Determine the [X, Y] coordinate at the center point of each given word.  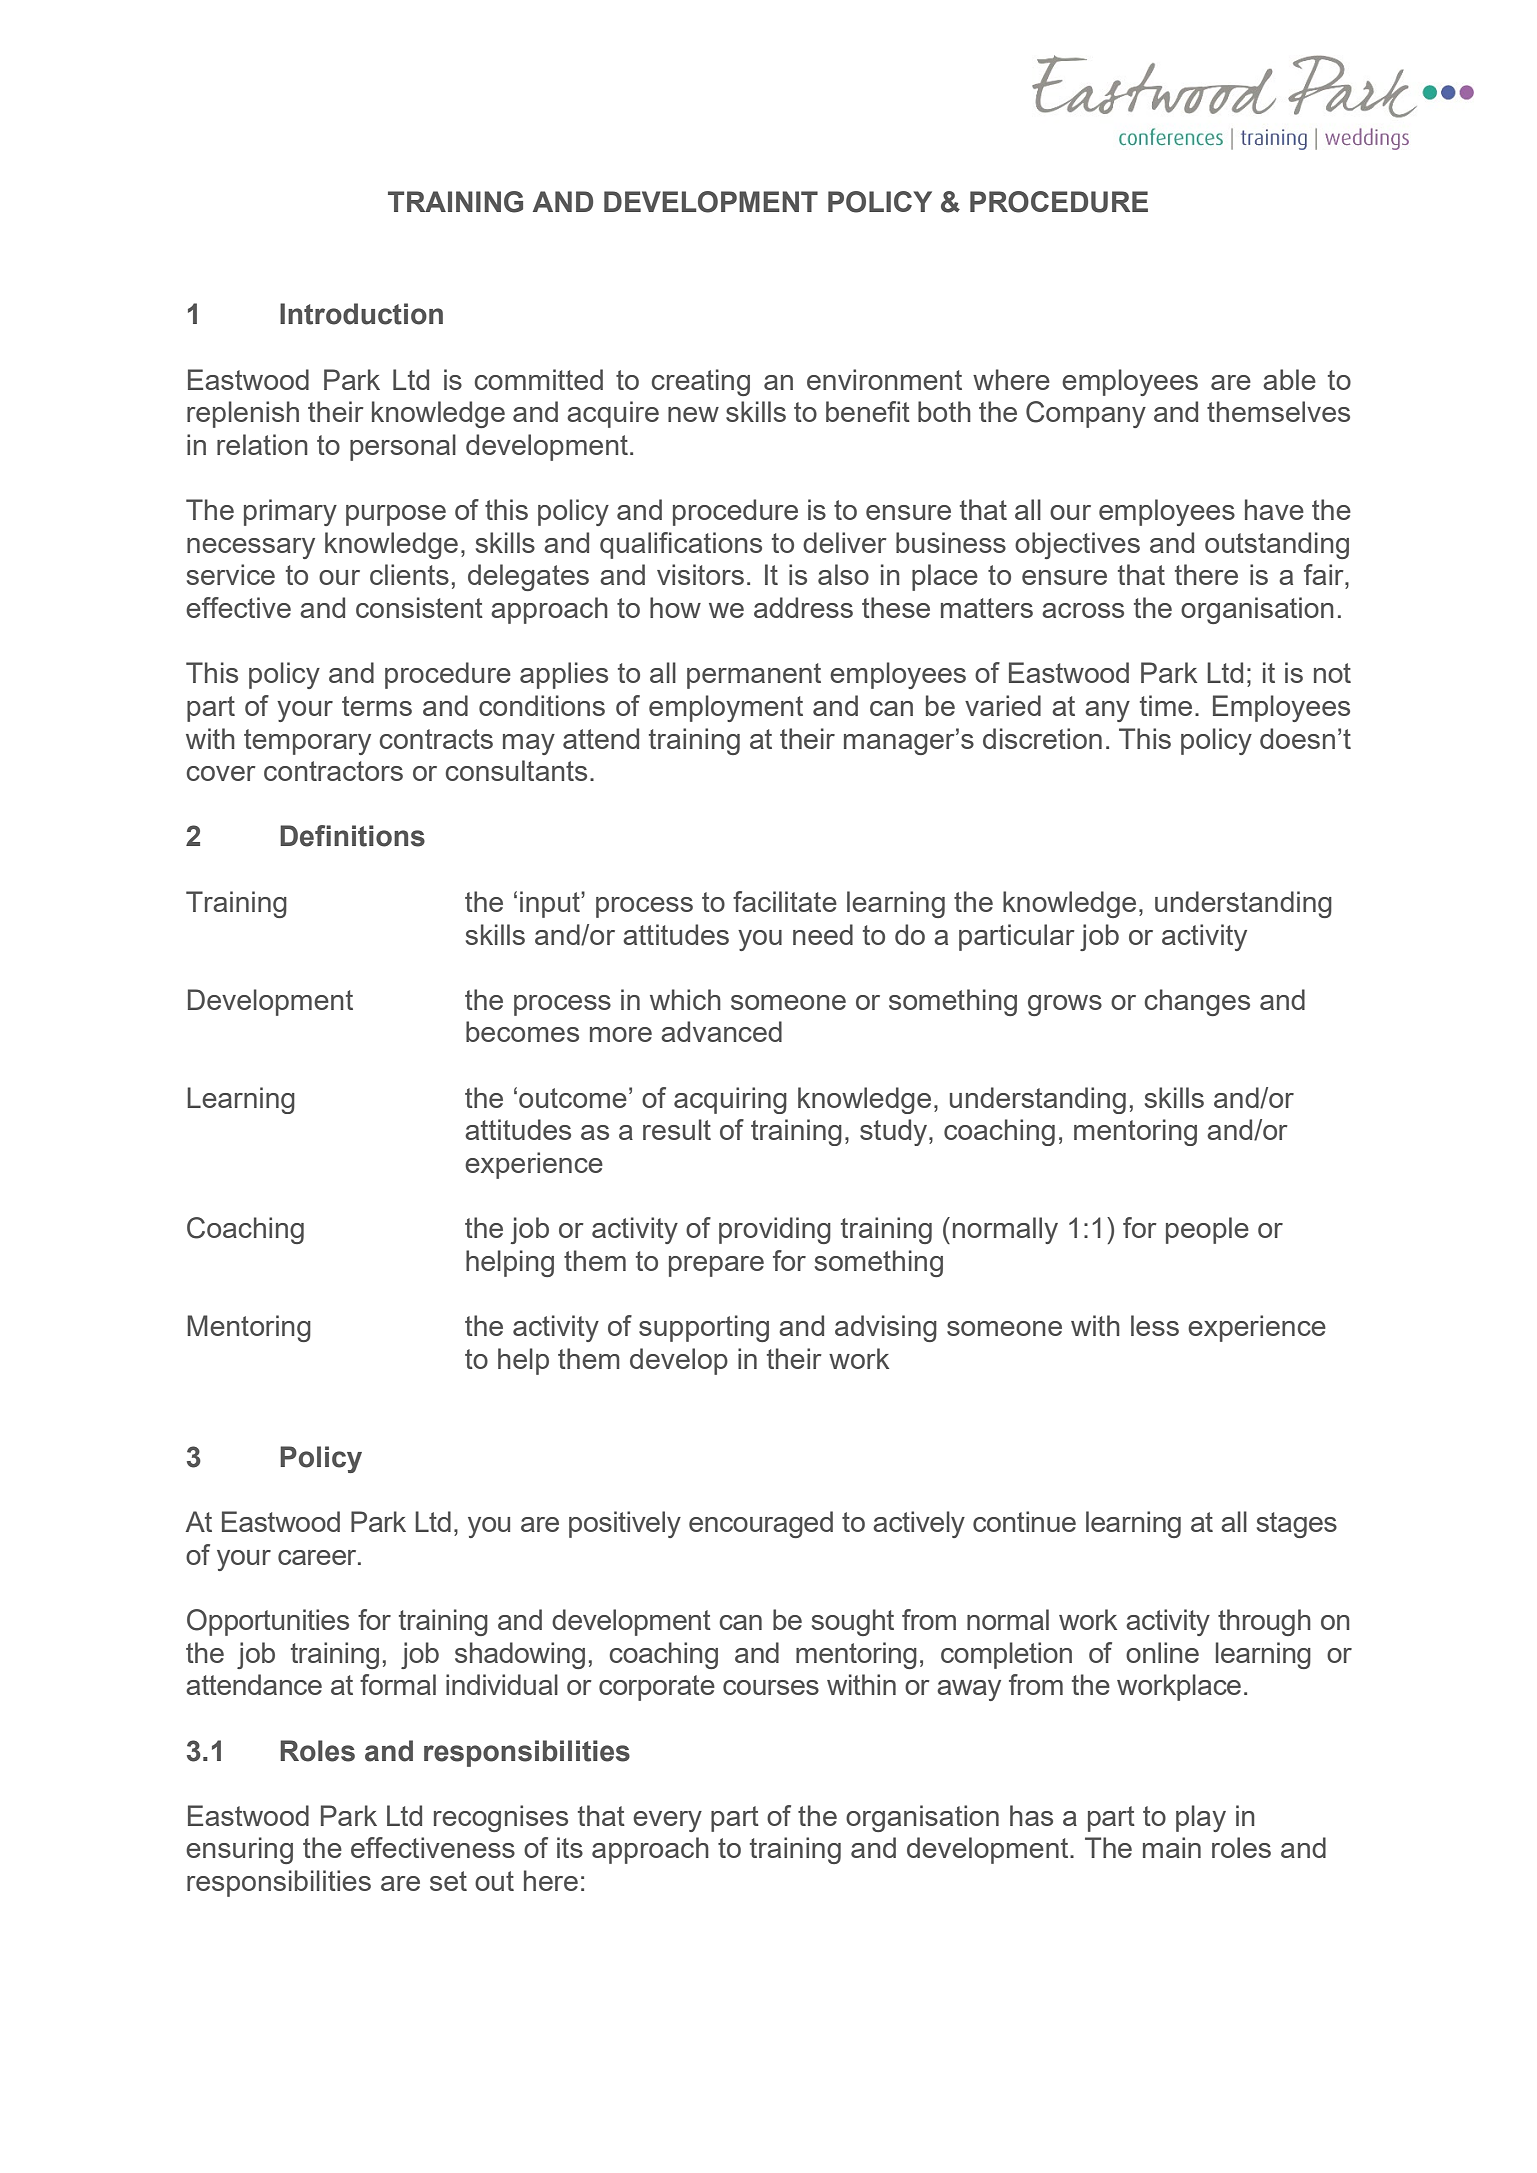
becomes [522, 1031]
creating [700, 382]
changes [1197, 1002]
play [1201, 1818]
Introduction [361, 314]
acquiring [730, 1100]
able [1289, 379]
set [448, 1881]
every [667, 1821]
